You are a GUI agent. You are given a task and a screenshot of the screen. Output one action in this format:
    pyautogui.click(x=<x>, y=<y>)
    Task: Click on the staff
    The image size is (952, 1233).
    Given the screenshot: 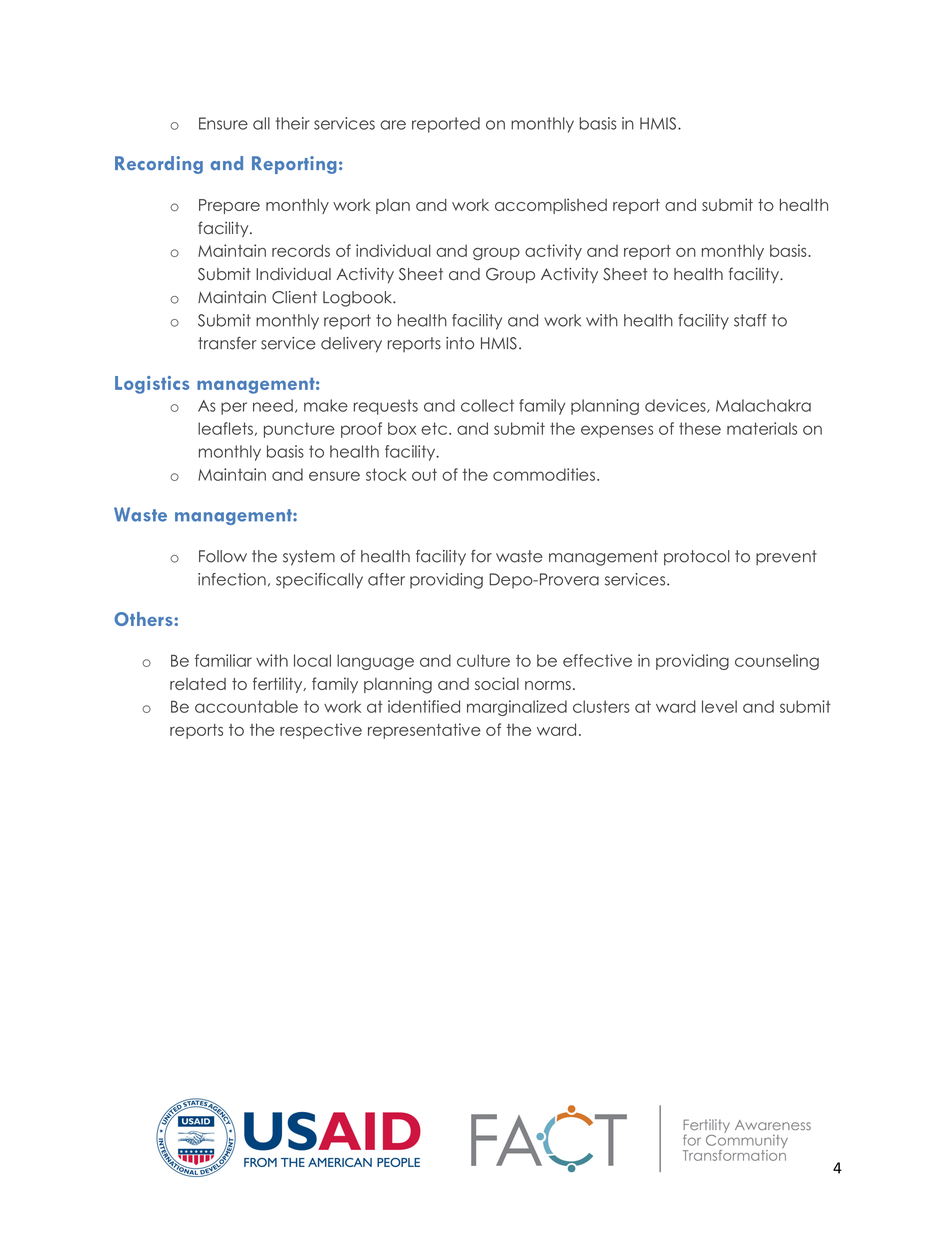 What is the action you would take?
    pyautogui.click(x=750, y=320)
